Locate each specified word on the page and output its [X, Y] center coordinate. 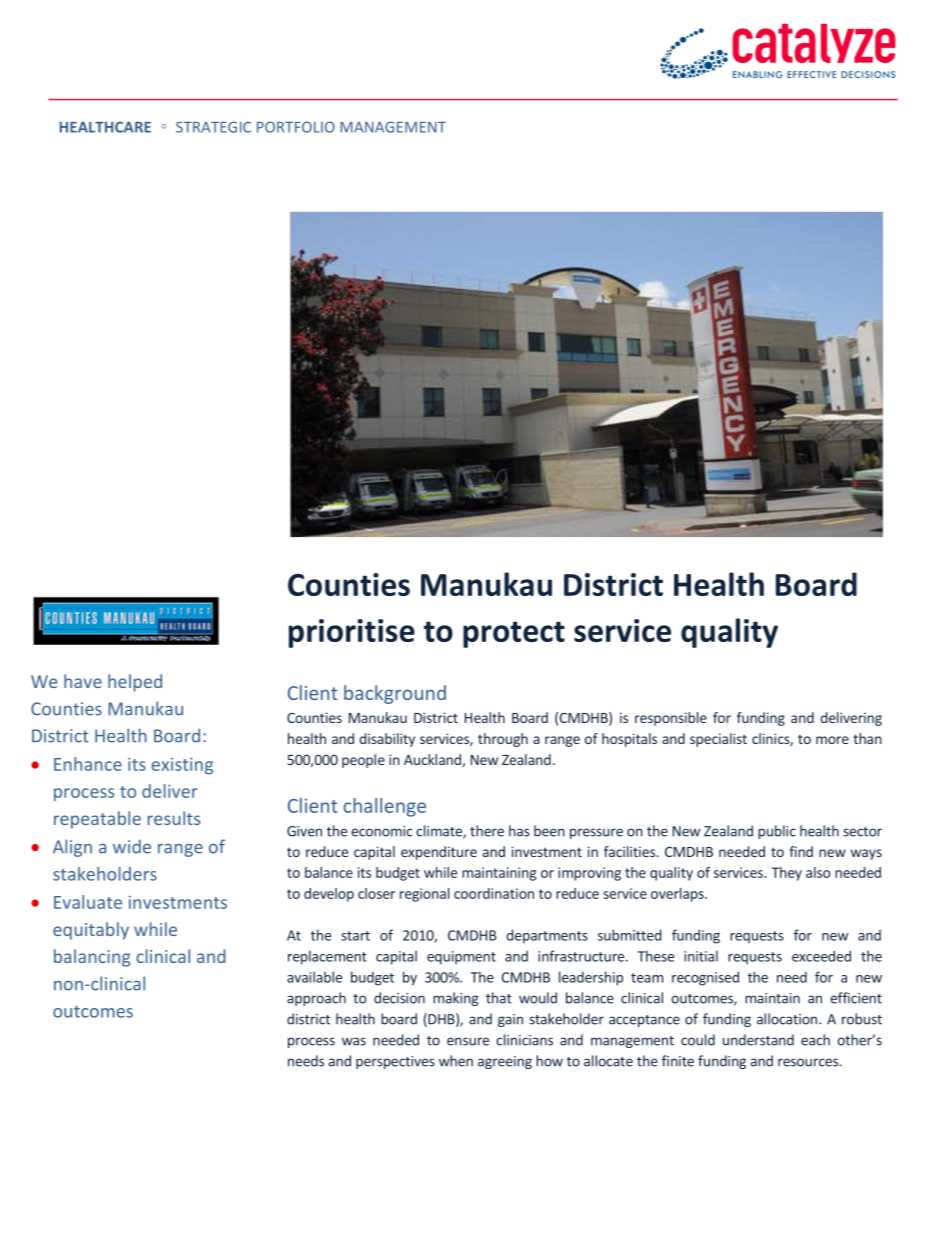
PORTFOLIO [296, 127]
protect [514, 634]
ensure [468, 1041]
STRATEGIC [213, 127]
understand [758, 1040]
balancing [92, 958]
